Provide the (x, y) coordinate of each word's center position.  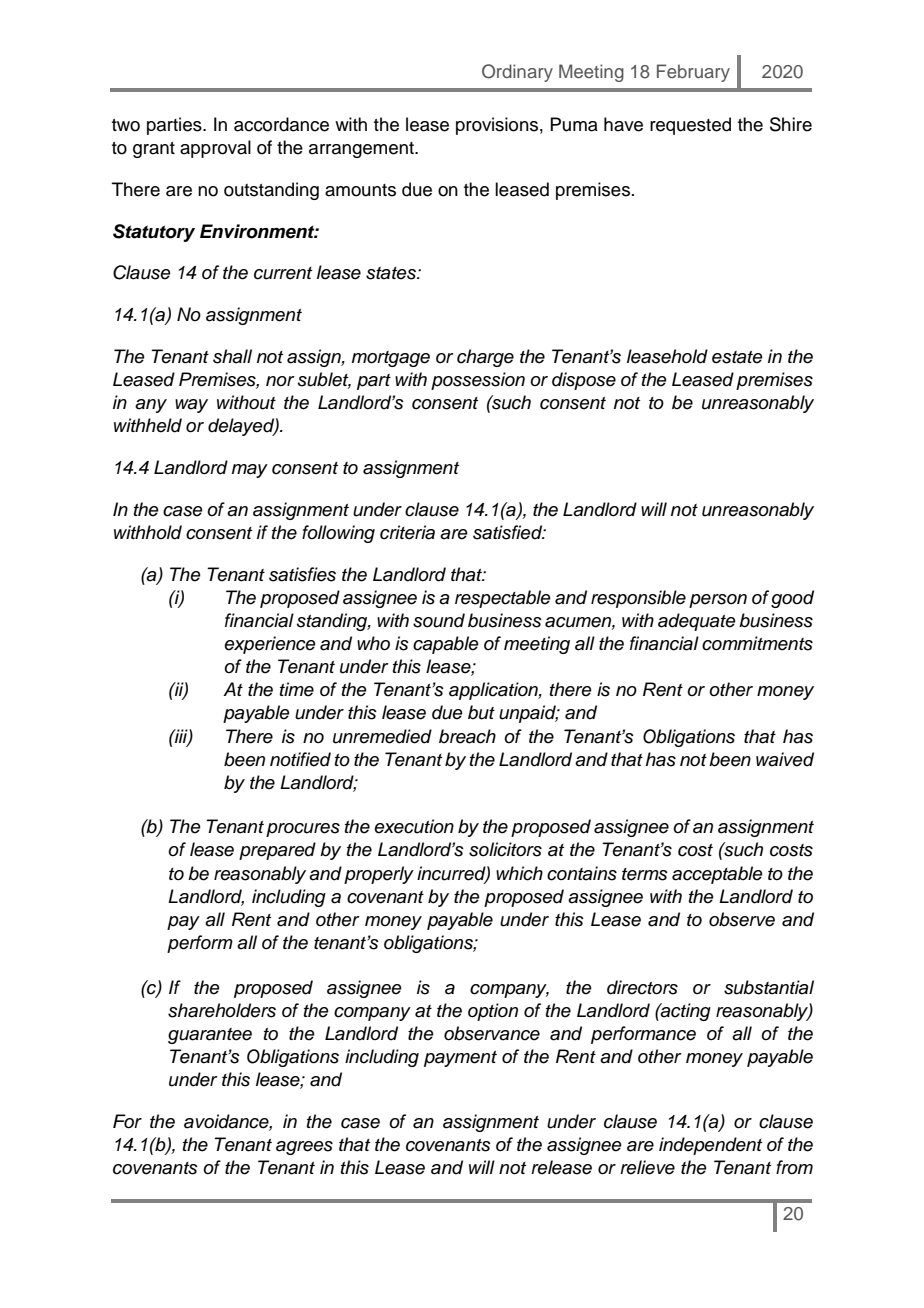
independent (710, 1146)
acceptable (717, 875)
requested (690, 126)
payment (460, 1059)
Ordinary (517, 73)
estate (737, 357)
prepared (277, 851)
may (250, 471)
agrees (304, 1148)
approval (215, 149)
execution (414, 826)
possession (478, 381)
